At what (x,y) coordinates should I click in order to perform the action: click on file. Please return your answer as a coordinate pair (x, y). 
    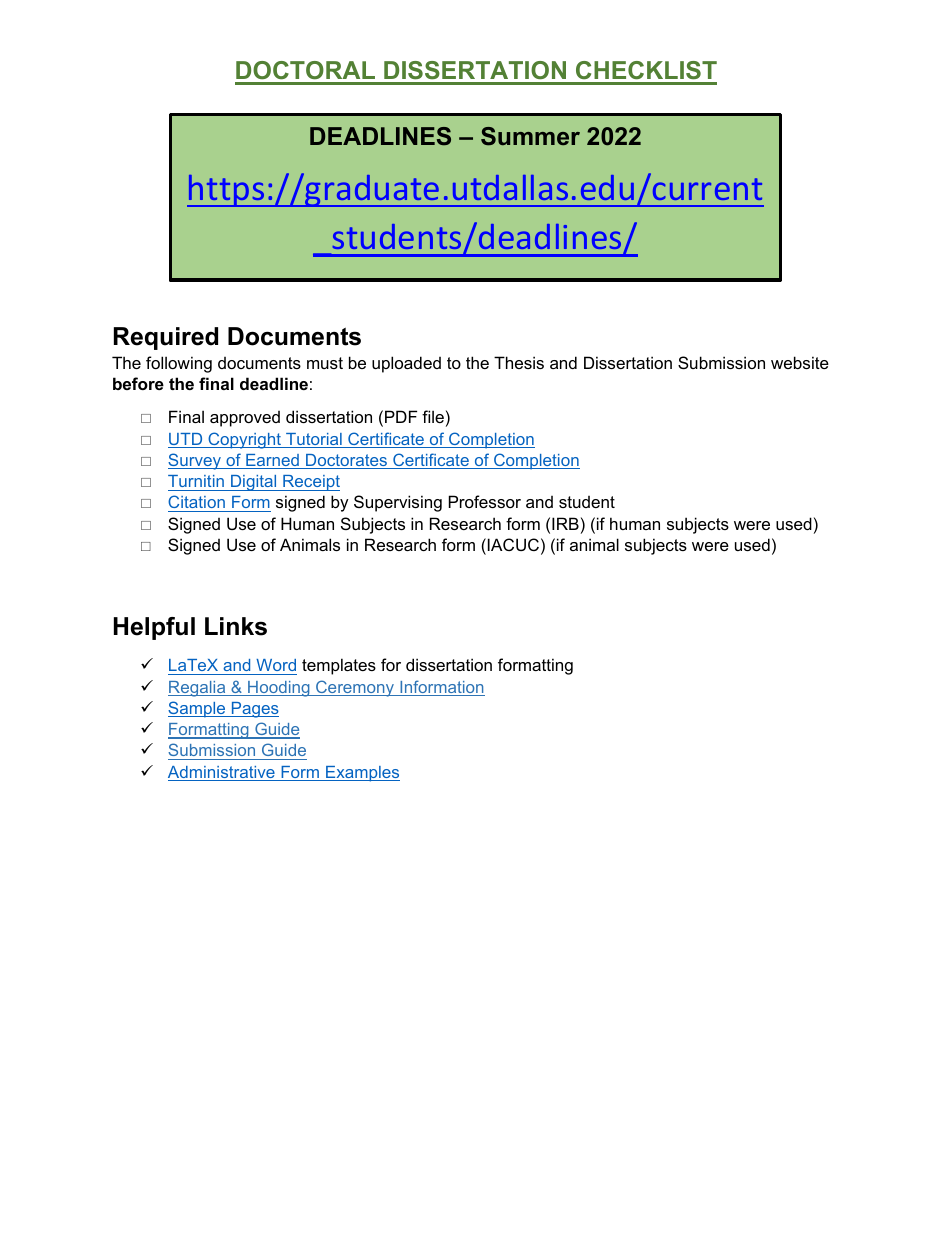
    Looking at the image, I should click on (433, 416).
